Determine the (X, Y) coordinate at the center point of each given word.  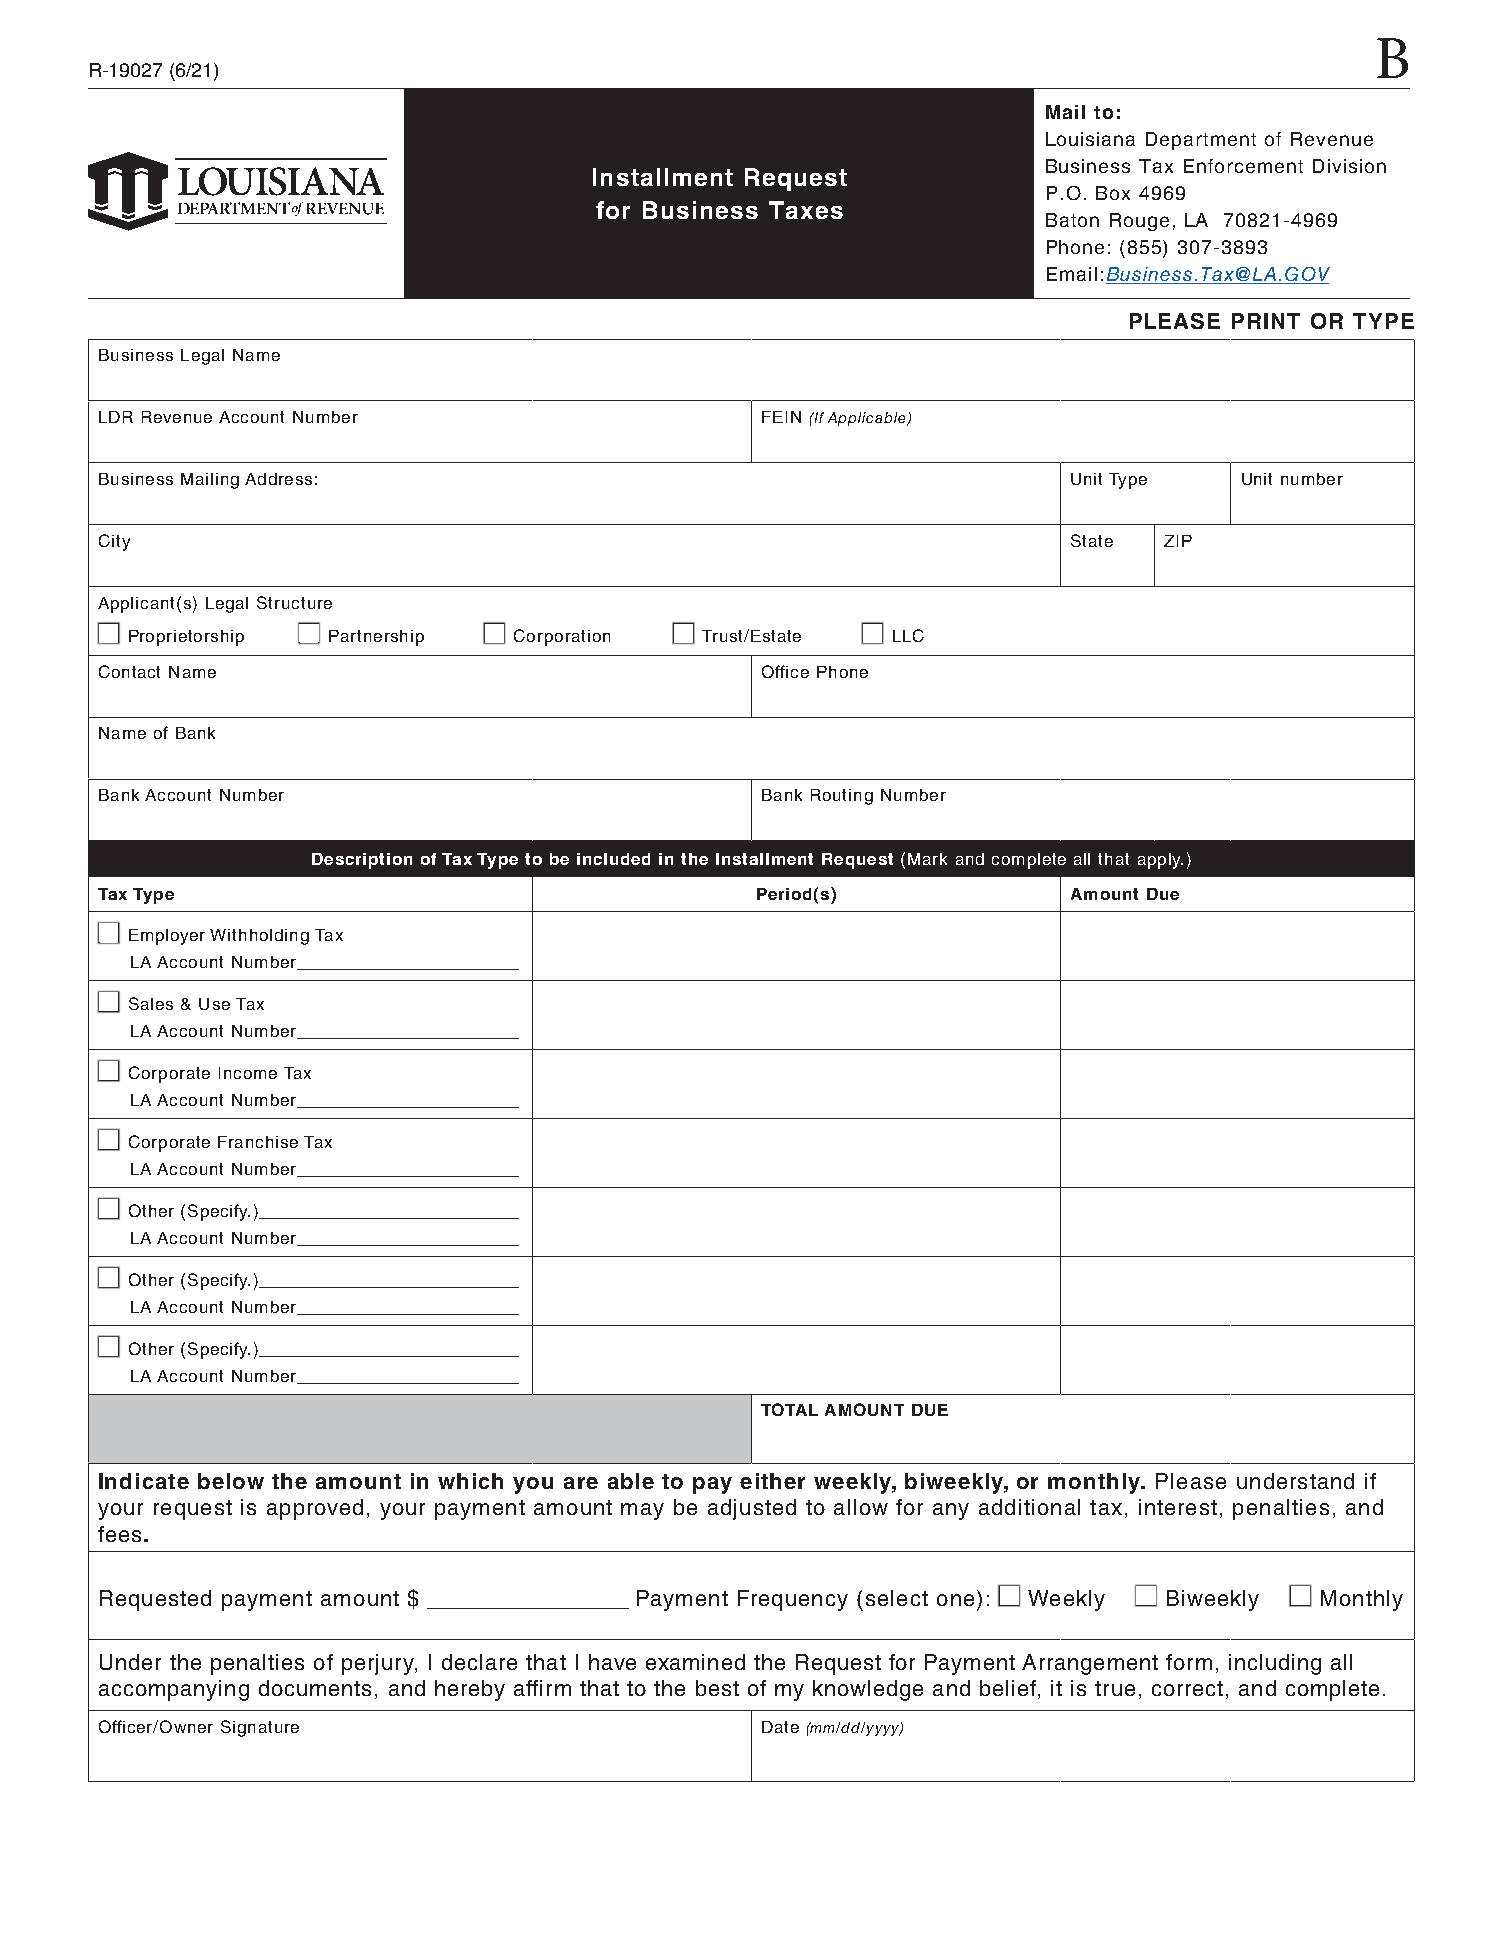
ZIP (1178, 541)
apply (1160, 861)
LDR (116, 417)
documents (315, 1688)
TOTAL (789, 1409)
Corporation (562, 637)
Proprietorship (186, 638)
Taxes (806, 210)
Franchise (258, 1142)
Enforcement (1243, 166)
